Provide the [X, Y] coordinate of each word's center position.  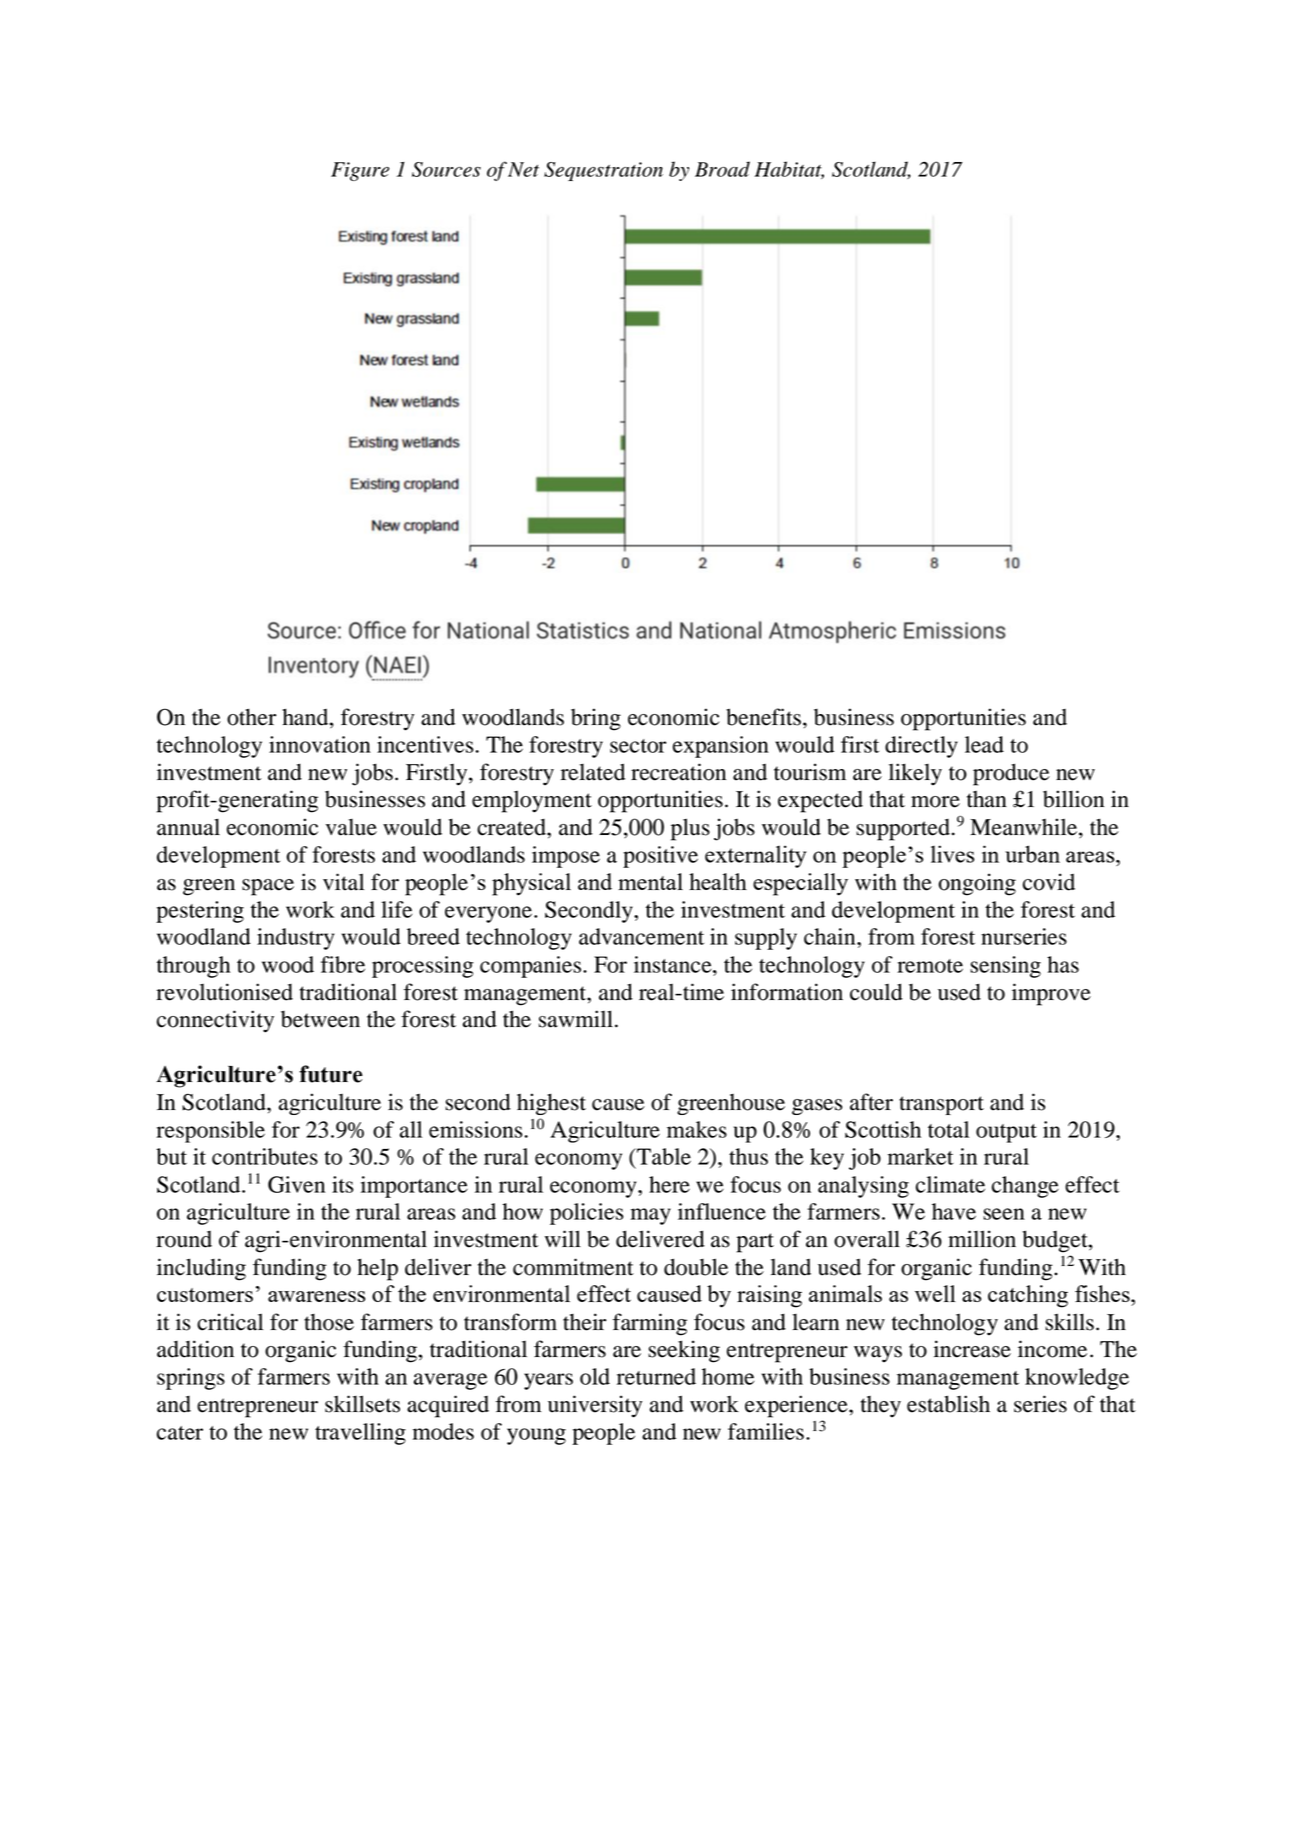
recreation [678, 772]
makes [697, 1129]
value [351, 827]
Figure [360, 171]
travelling [360, 1434]
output [1006, 1133]
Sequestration [603, 171]
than [987, 799]
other [251, 717]
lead [984, 744]
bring [596, 719]
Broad [722, 169]
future [331, 1074]
